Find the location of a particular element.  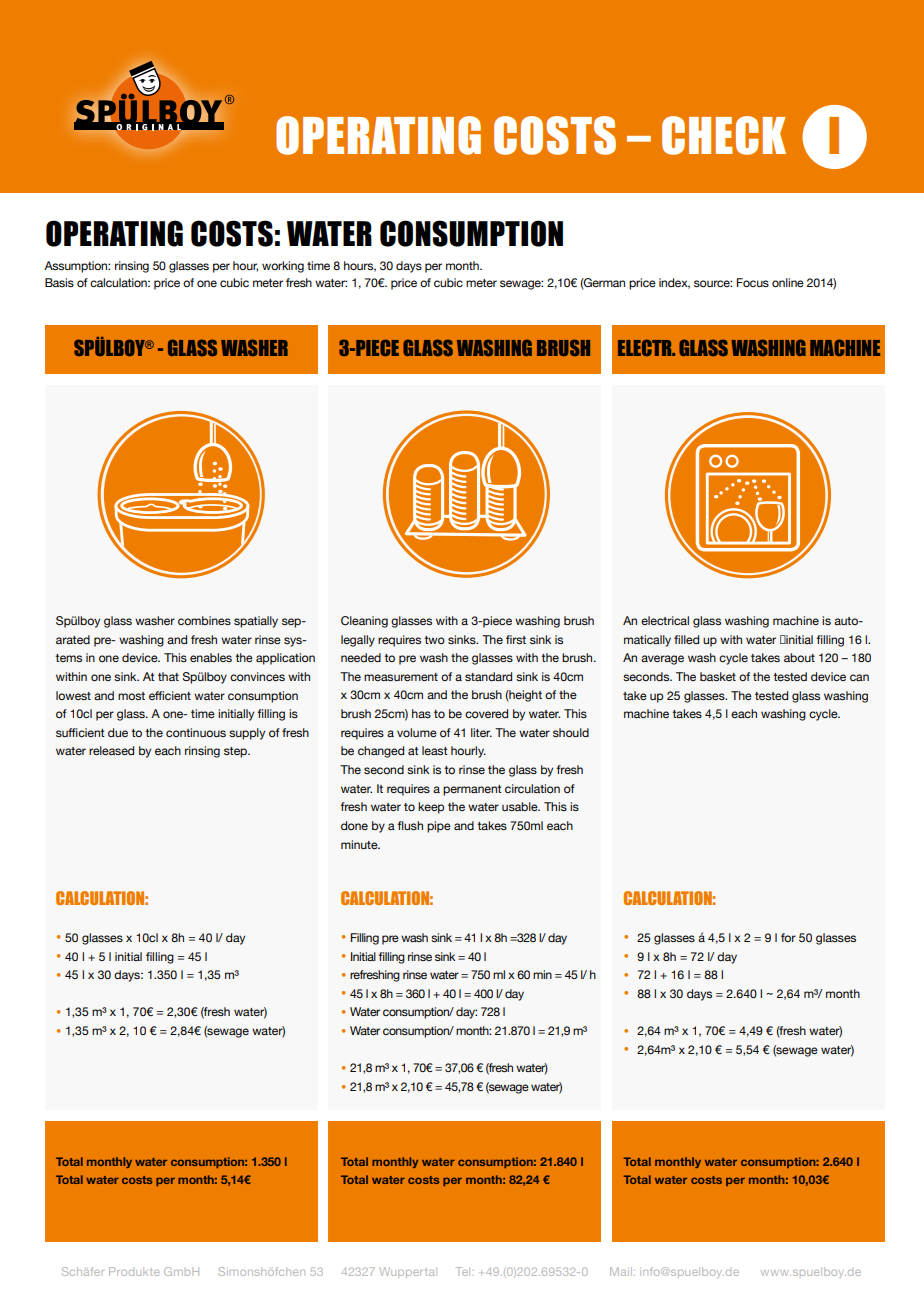

keep is located at coordinates (431, 808).
